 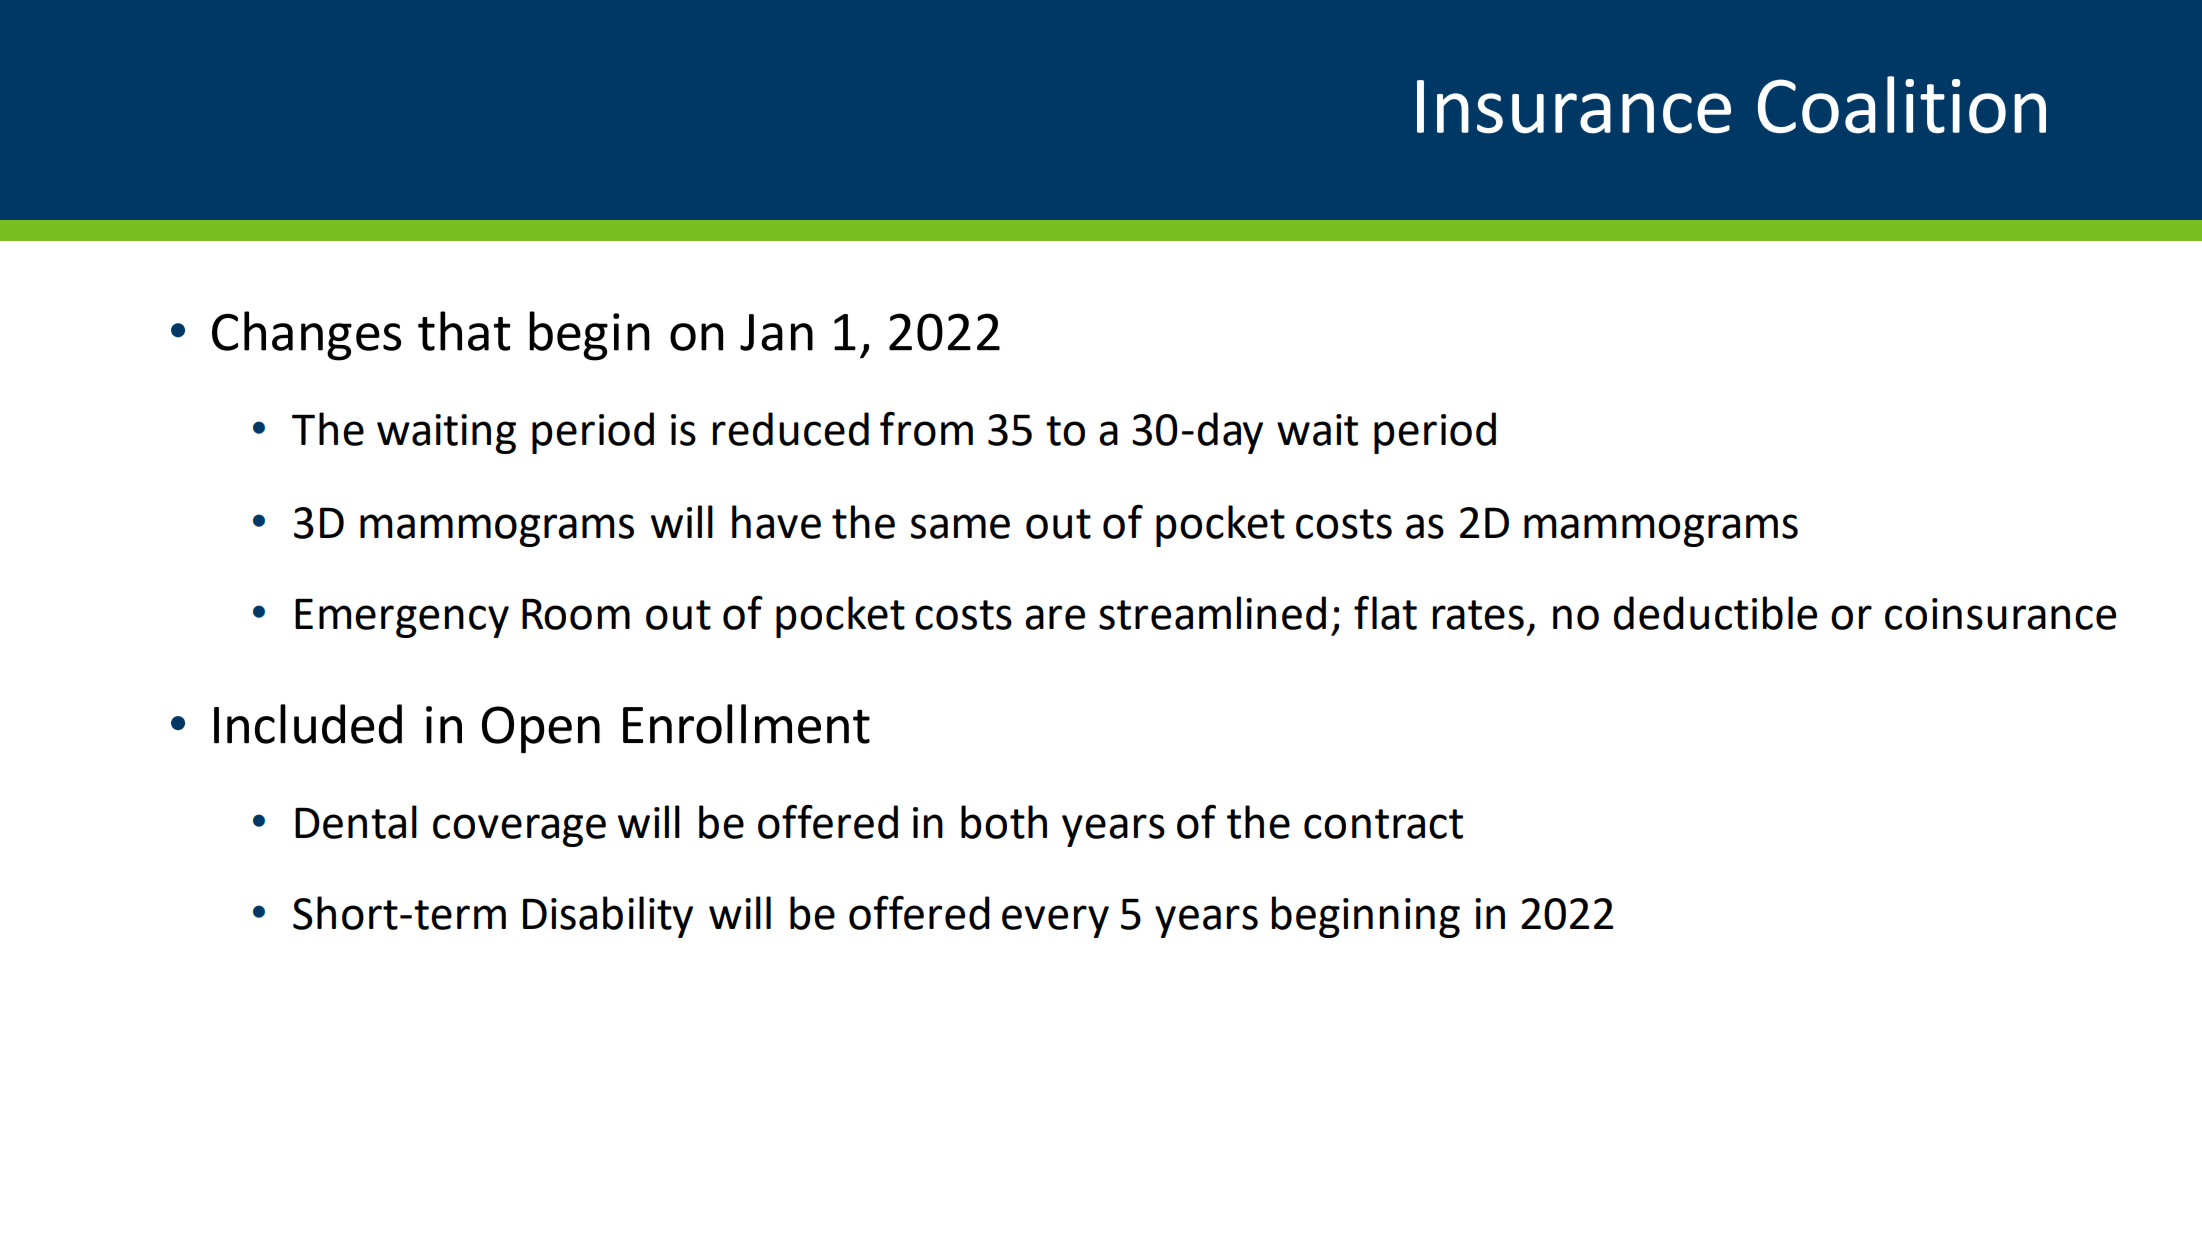 What do you see at coordinates (464, 331) in the page?
I see `that` at bounding box center [464, 331].
